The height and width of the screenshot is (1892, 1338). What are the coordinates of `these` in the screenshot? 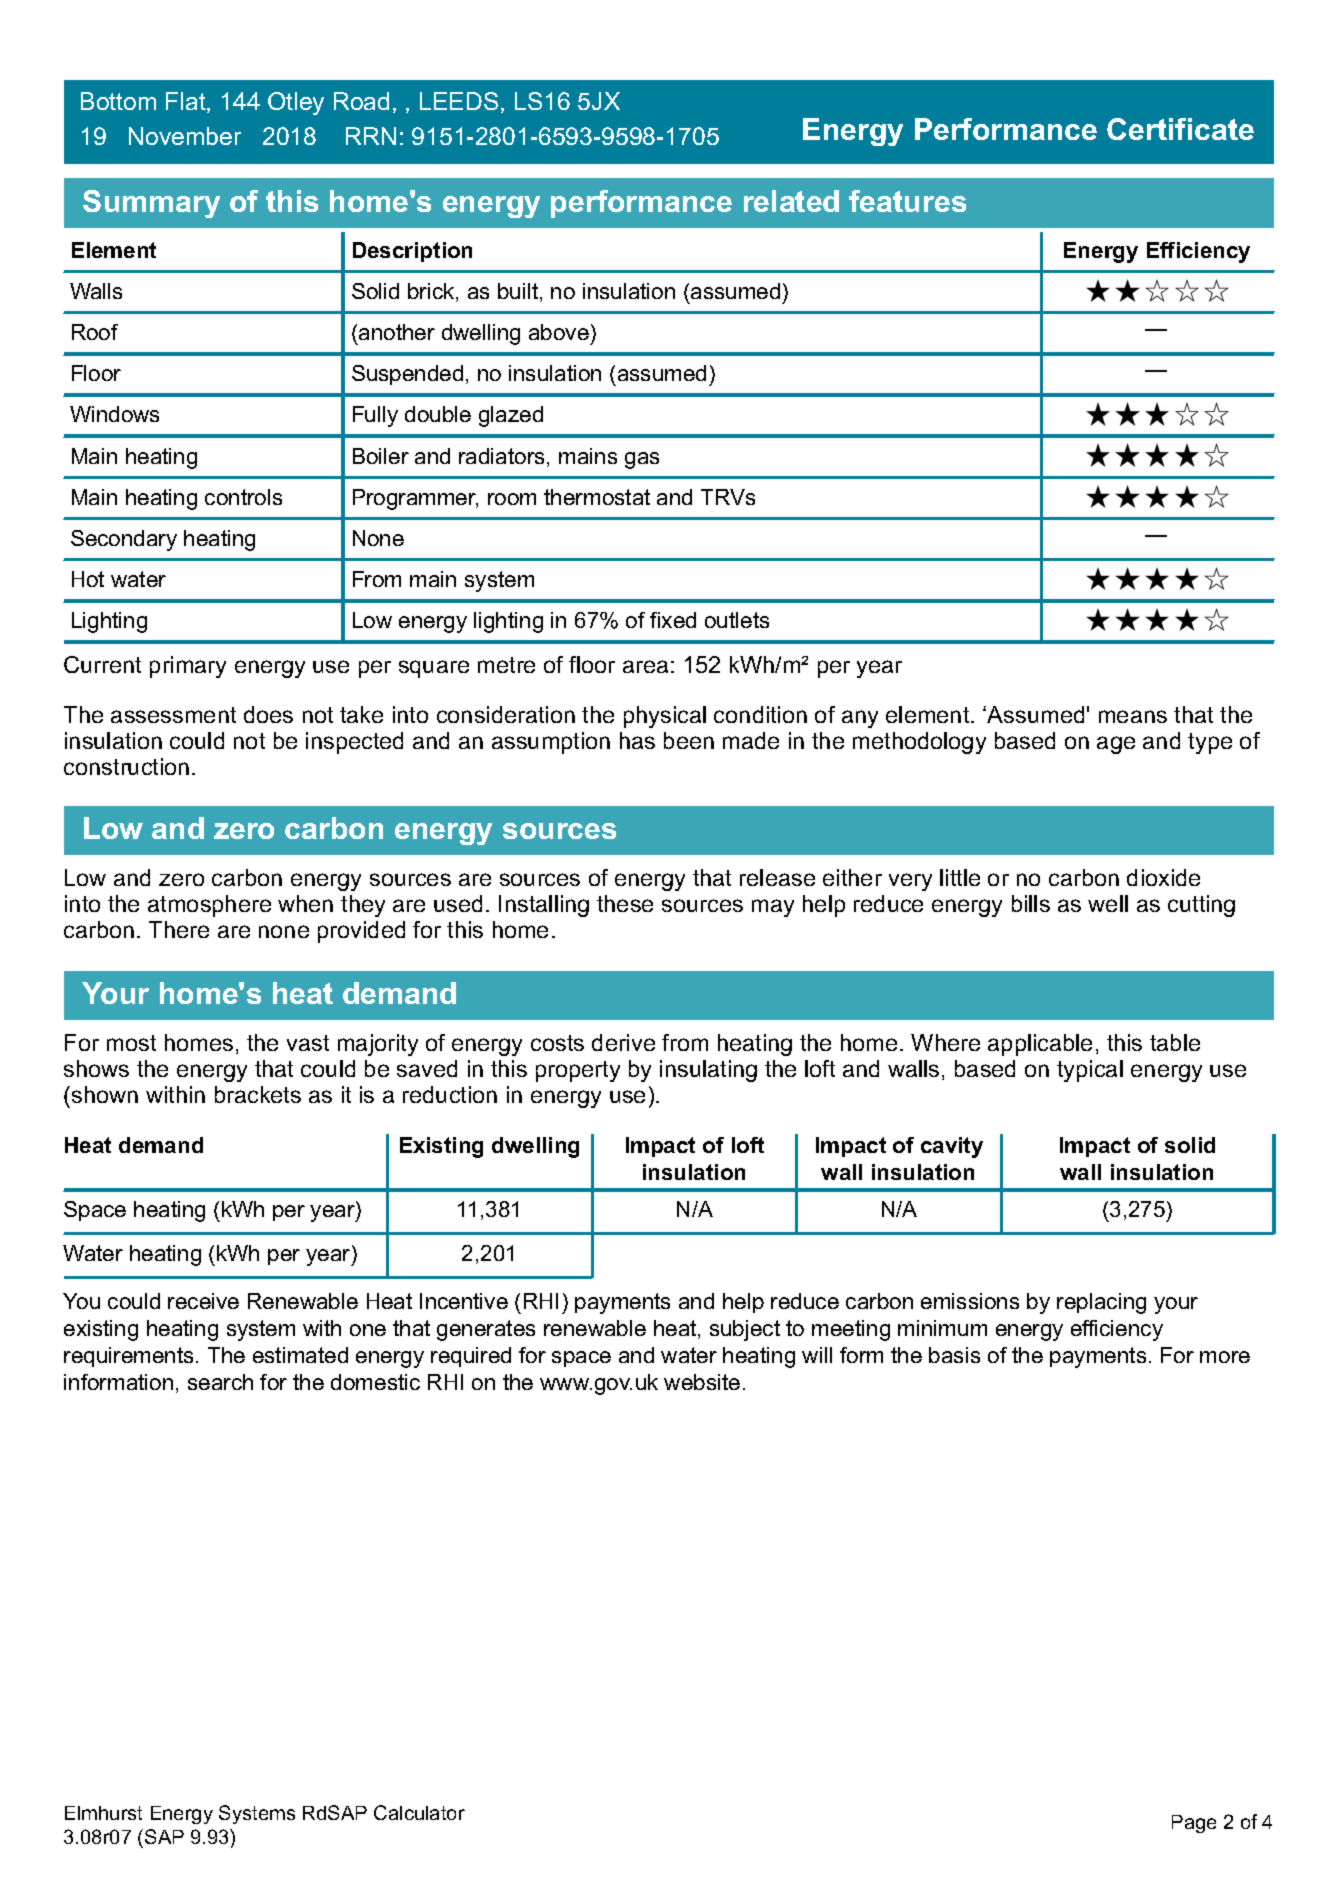 It's located at (625, 903).
